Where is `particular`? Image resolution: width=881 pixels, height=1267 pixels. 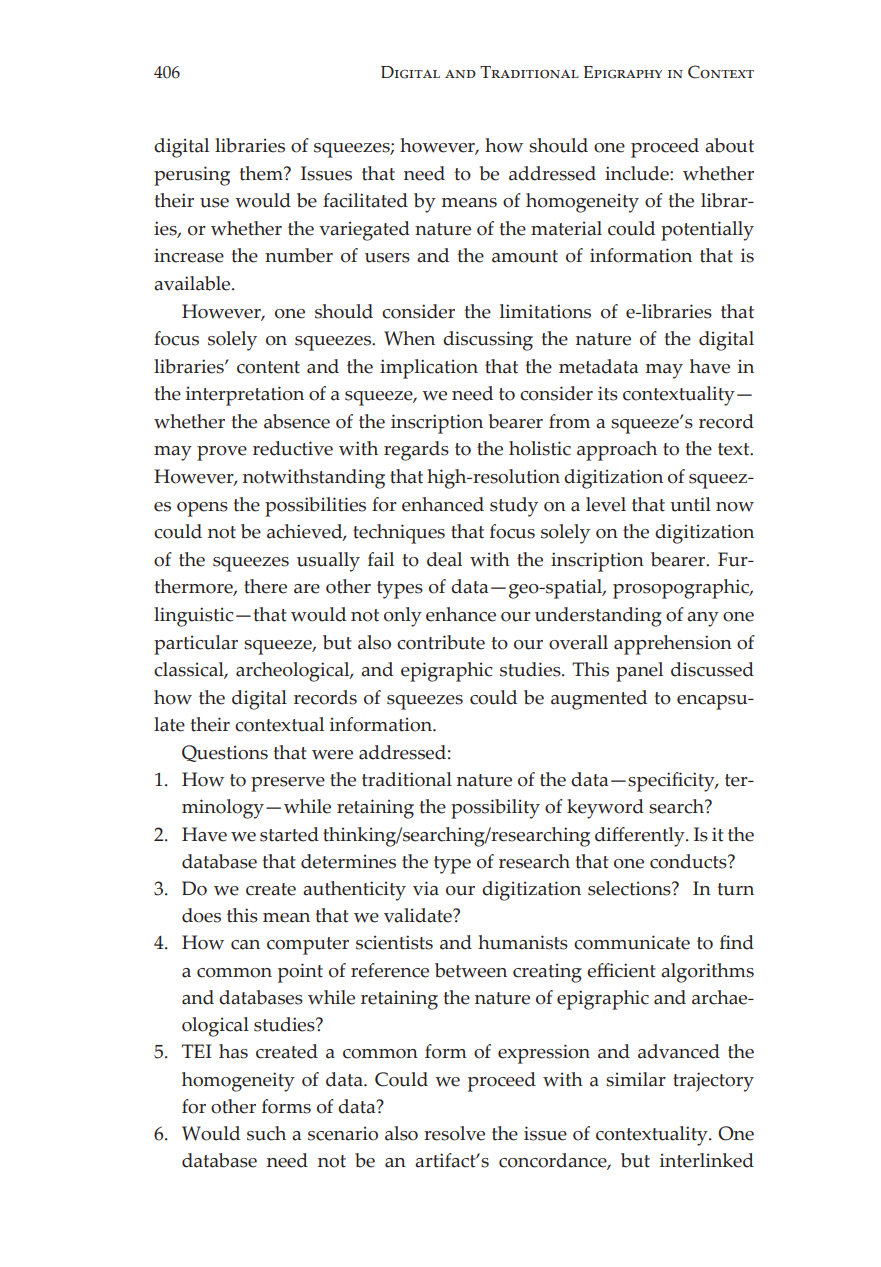 particular is located at coordinates (196, 645).
